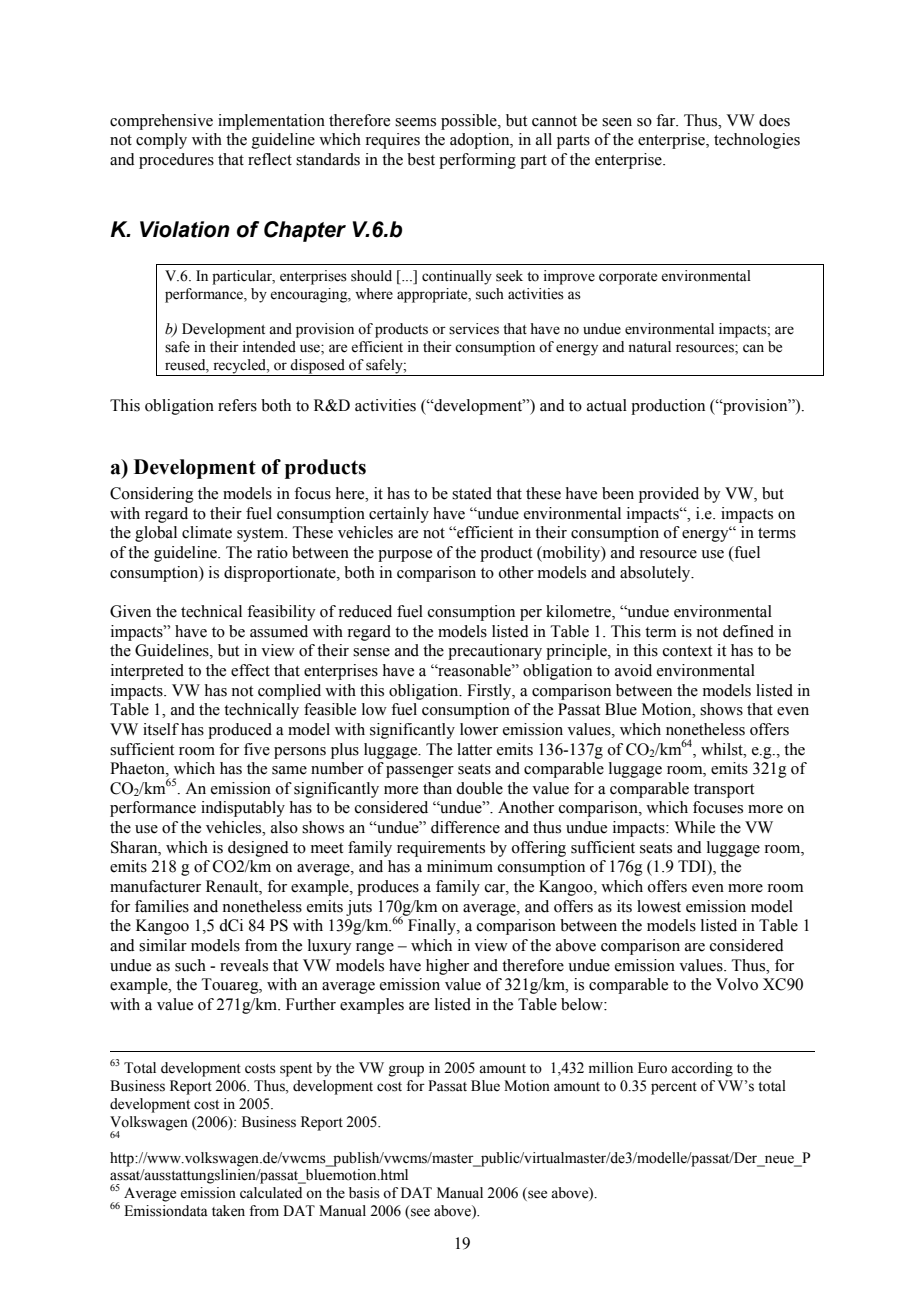 The image size is (924, 1308). I want to click on stated, so click(472, 493).
